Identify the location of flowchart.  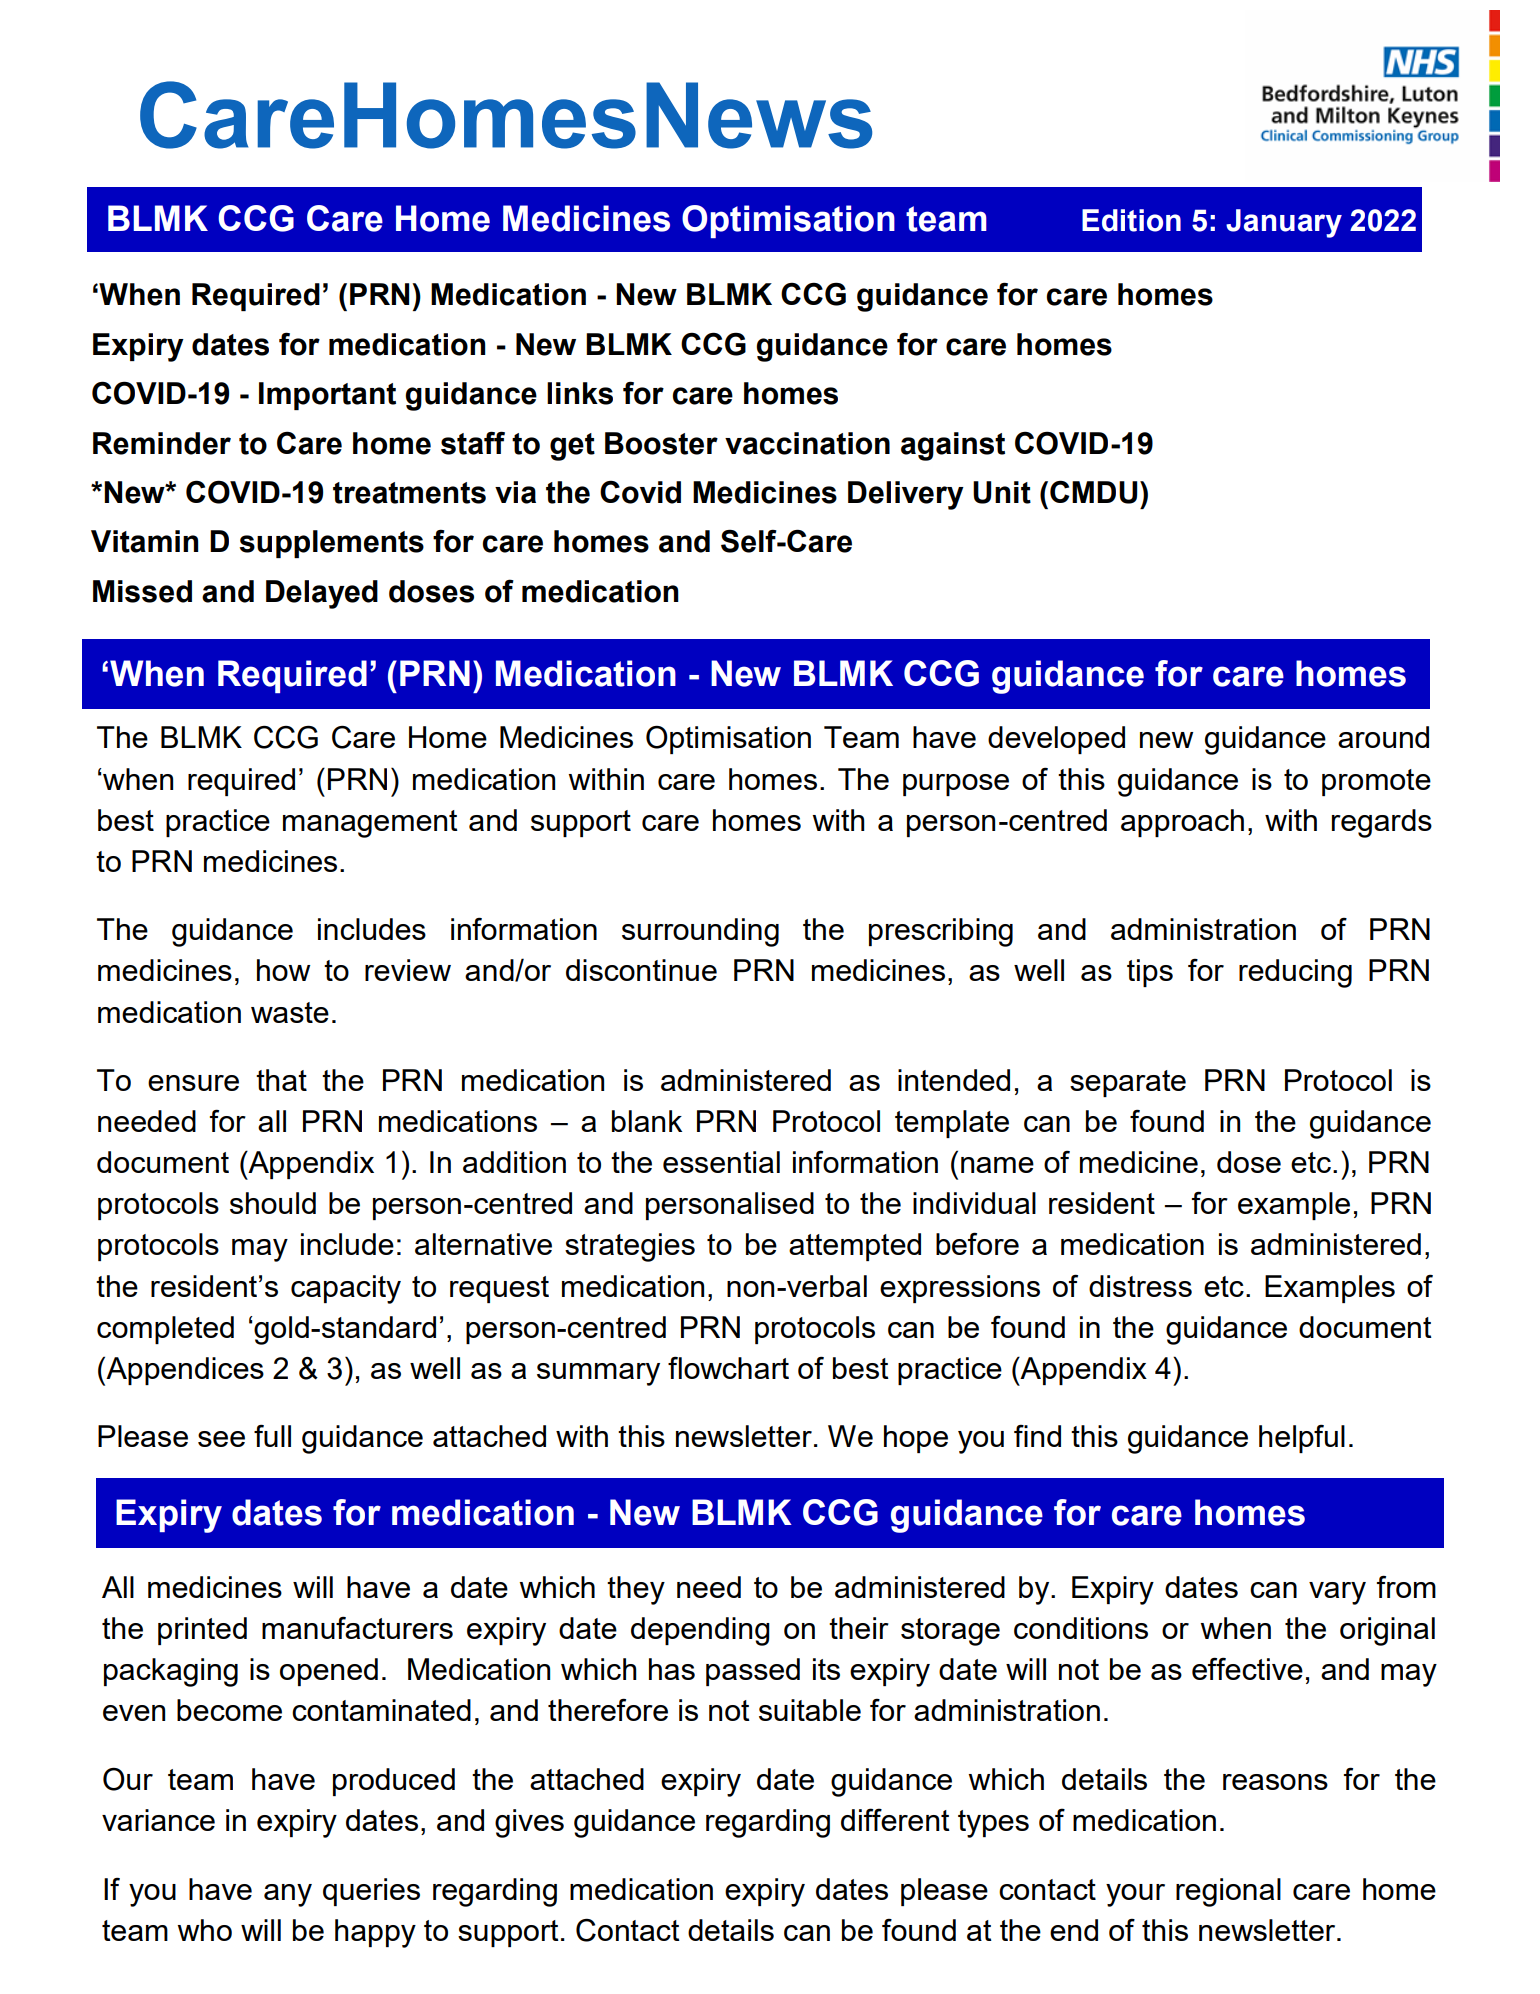
(728, 1367).
